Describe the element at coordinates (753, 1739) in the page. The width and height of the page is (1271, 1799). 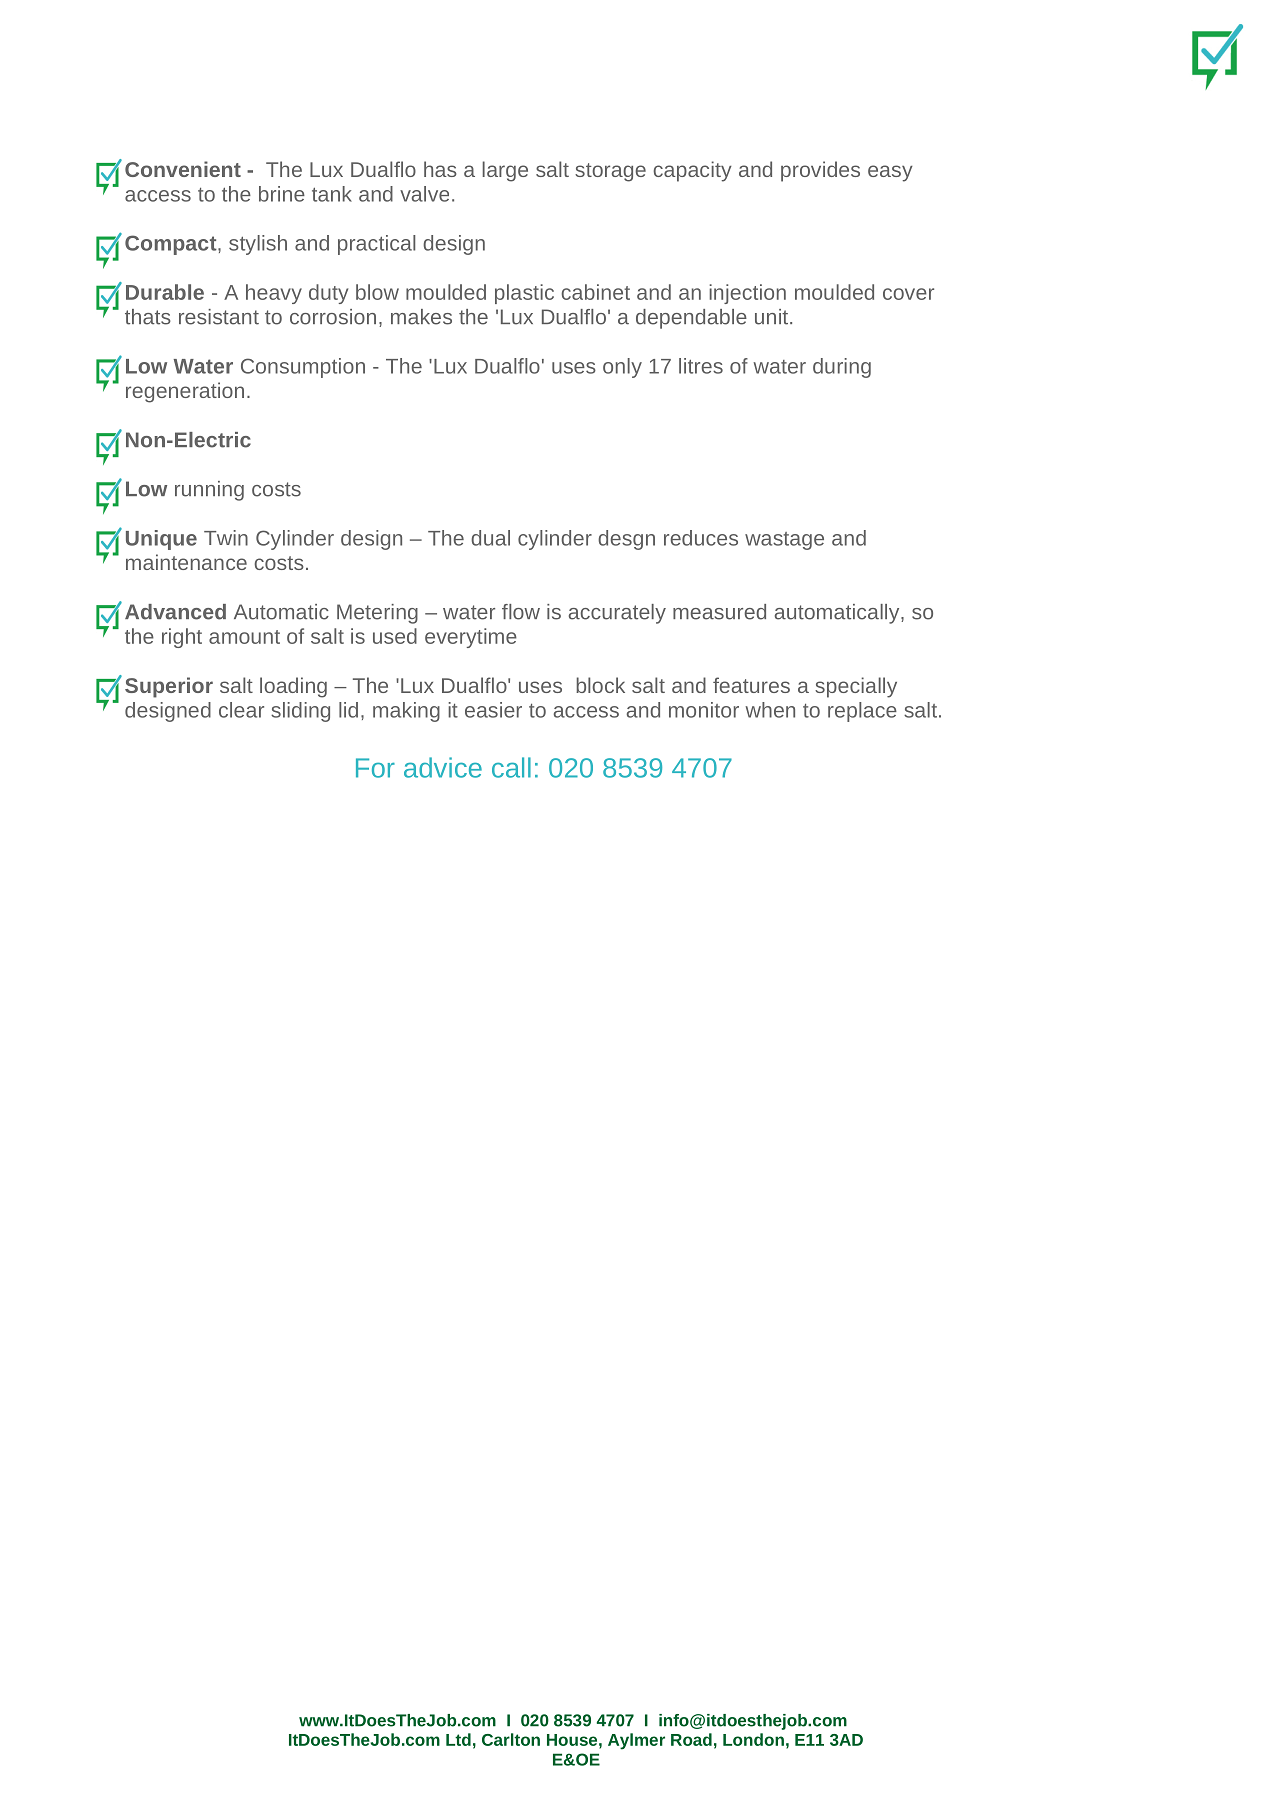
I see `London` at that location.
